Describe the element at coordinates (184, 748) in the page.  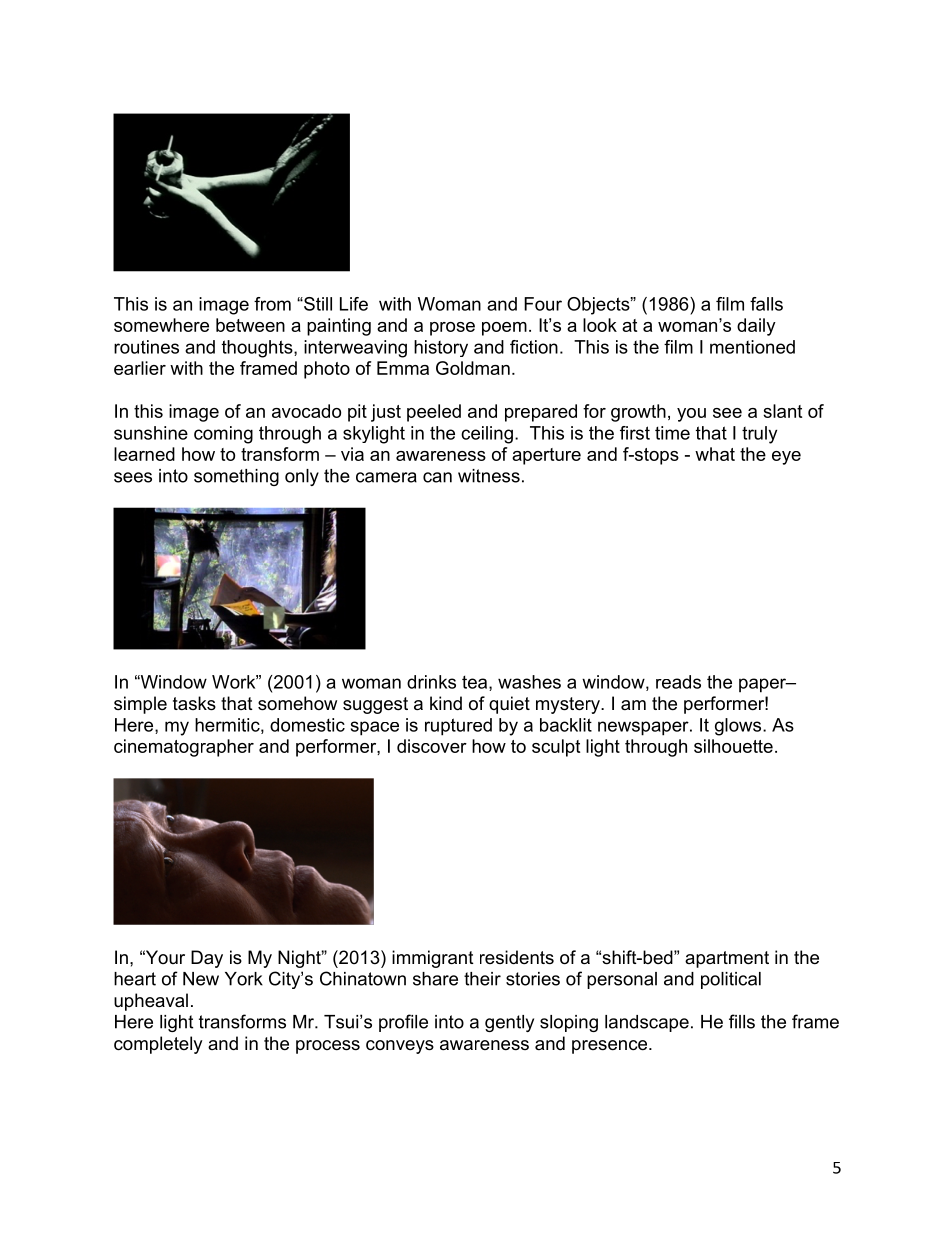
I see `cinematographer` at that location.
